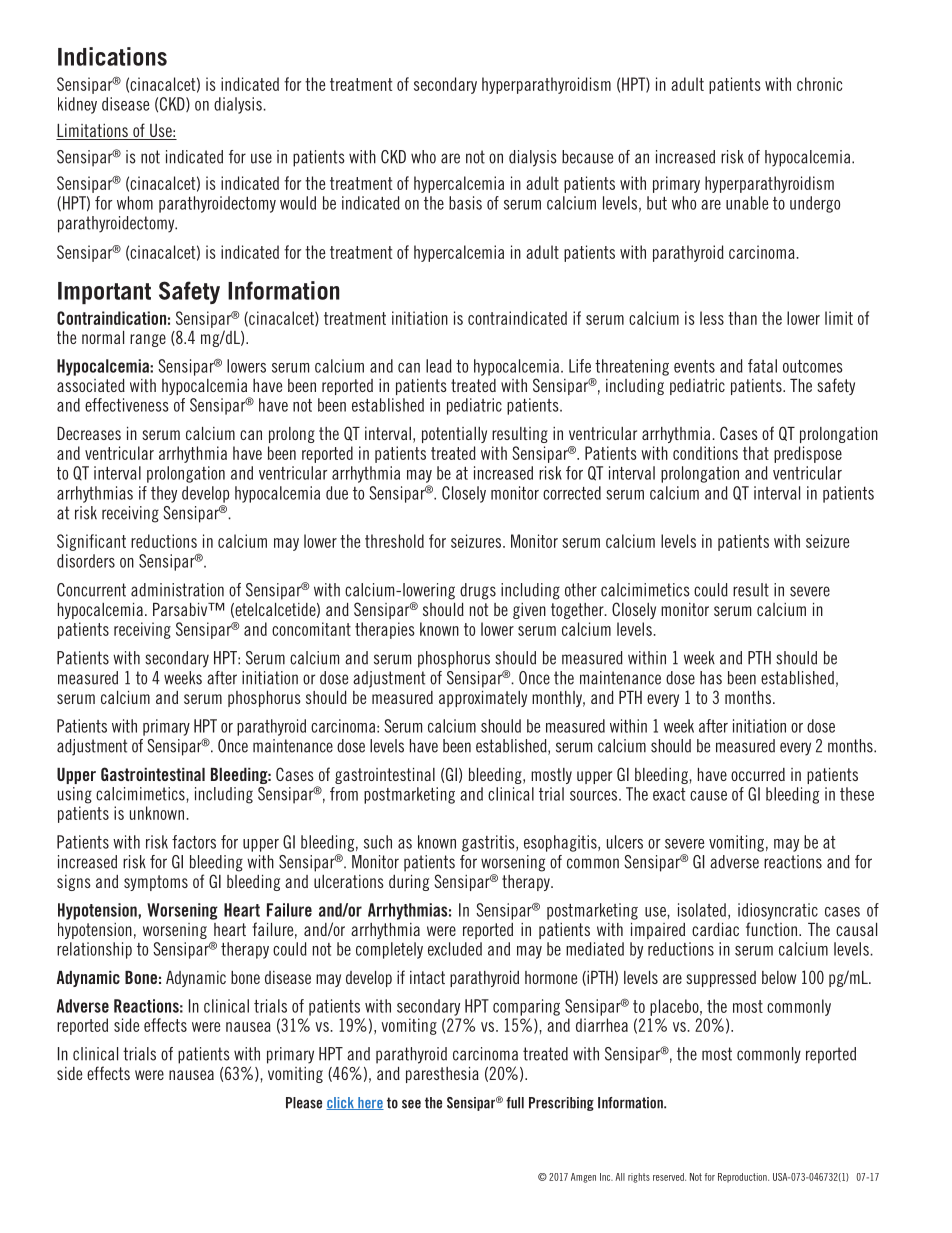  I want to click on below, so click(779, 977).
